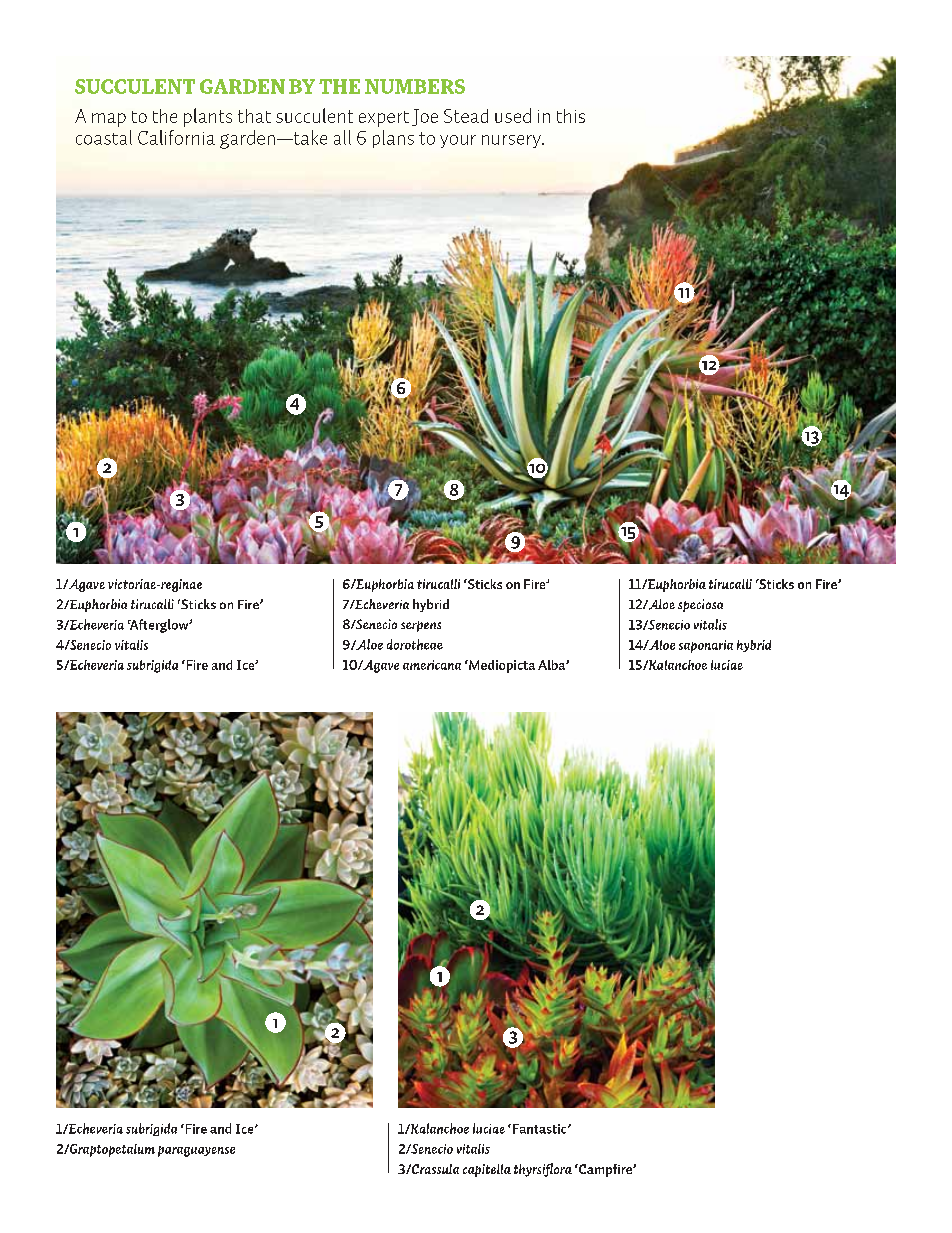 The width and height of the image is (952, 1233). What do you see at coordinates (571, 116) in the image?
I see `this` at bounding box center [571, 116].
